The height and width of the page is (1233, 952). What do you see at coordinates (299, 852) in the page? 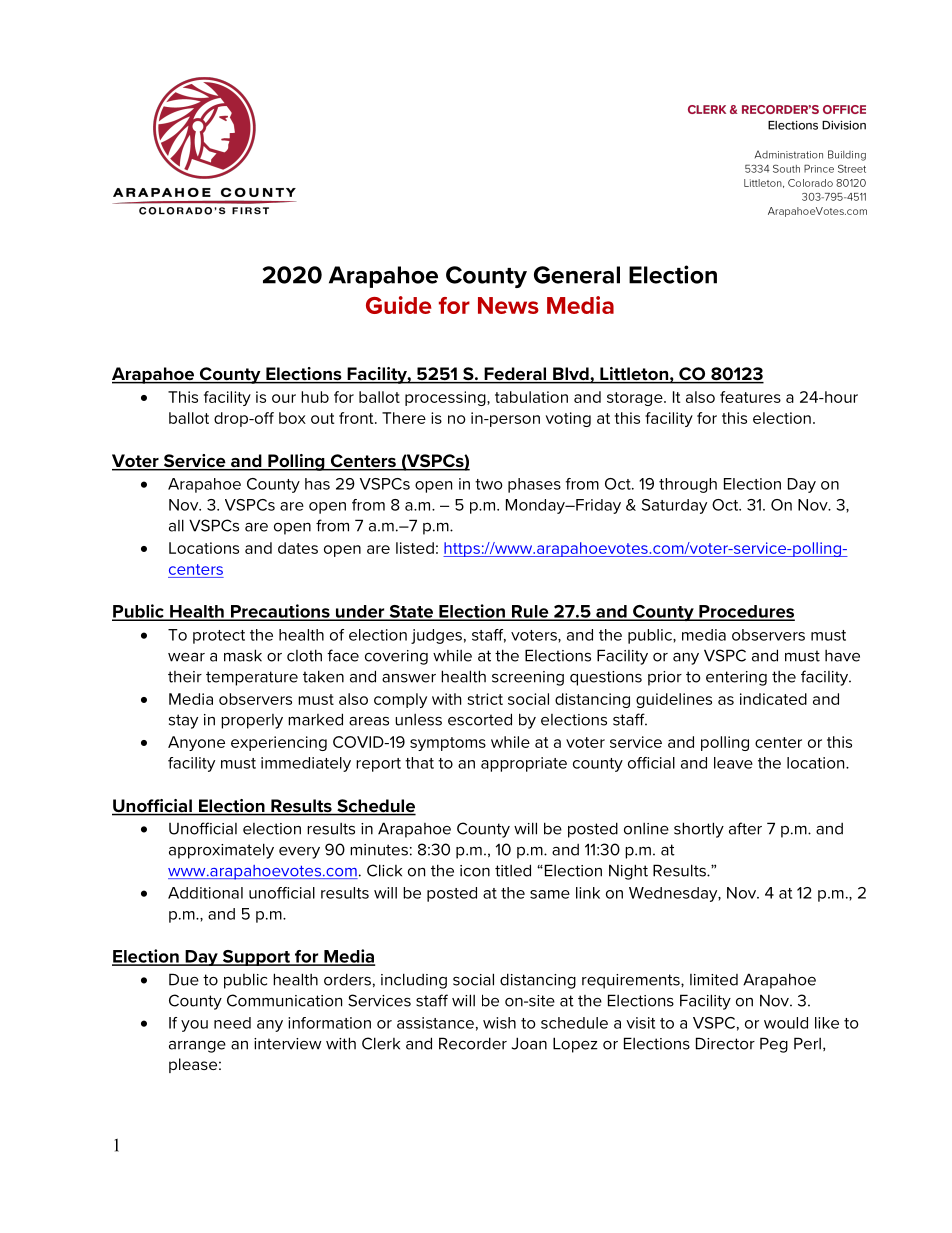
I see `every` at bounding box center [299, 852].
